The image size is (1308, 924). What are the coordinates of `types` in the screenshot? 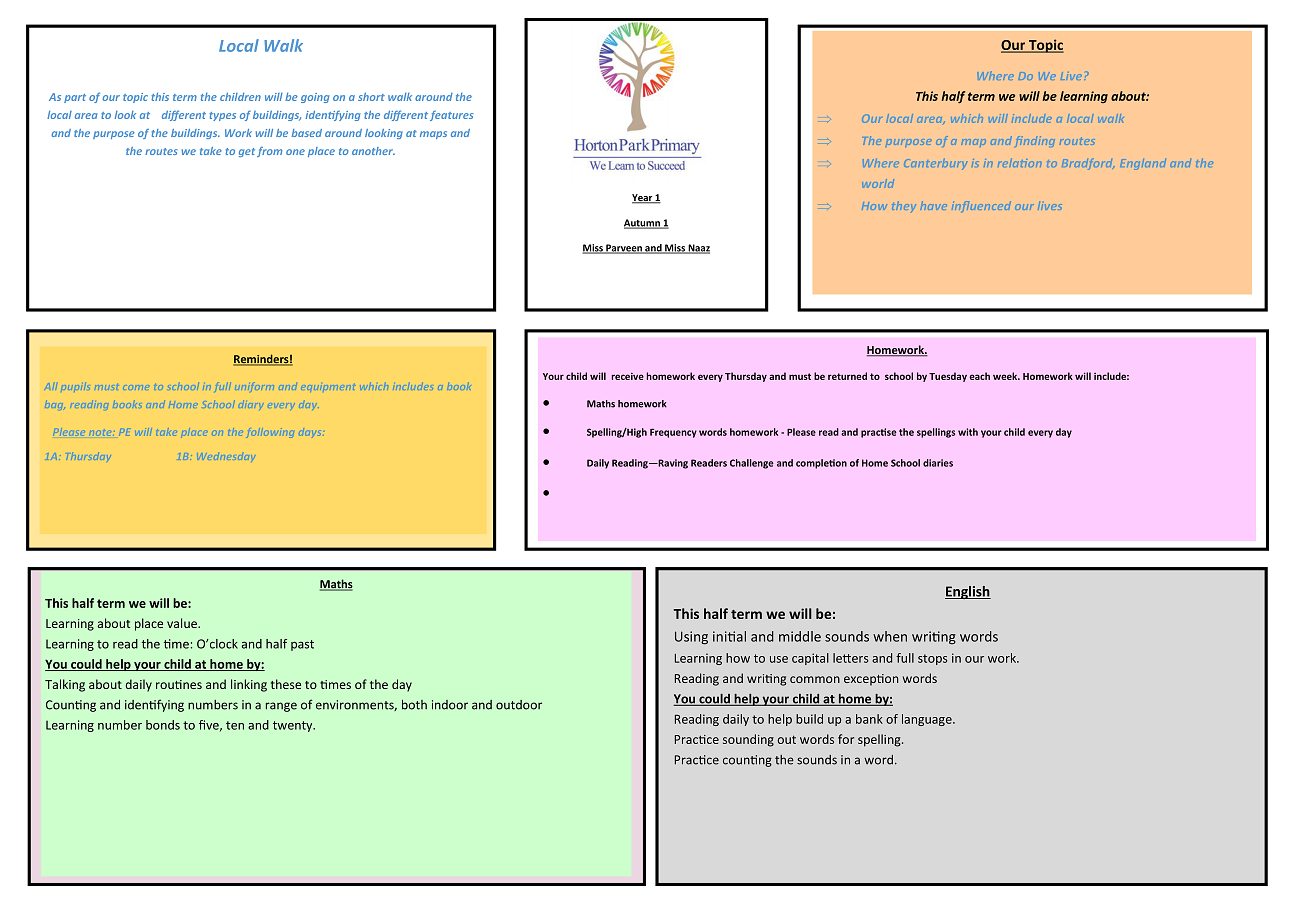 It's located at (222, 116).
